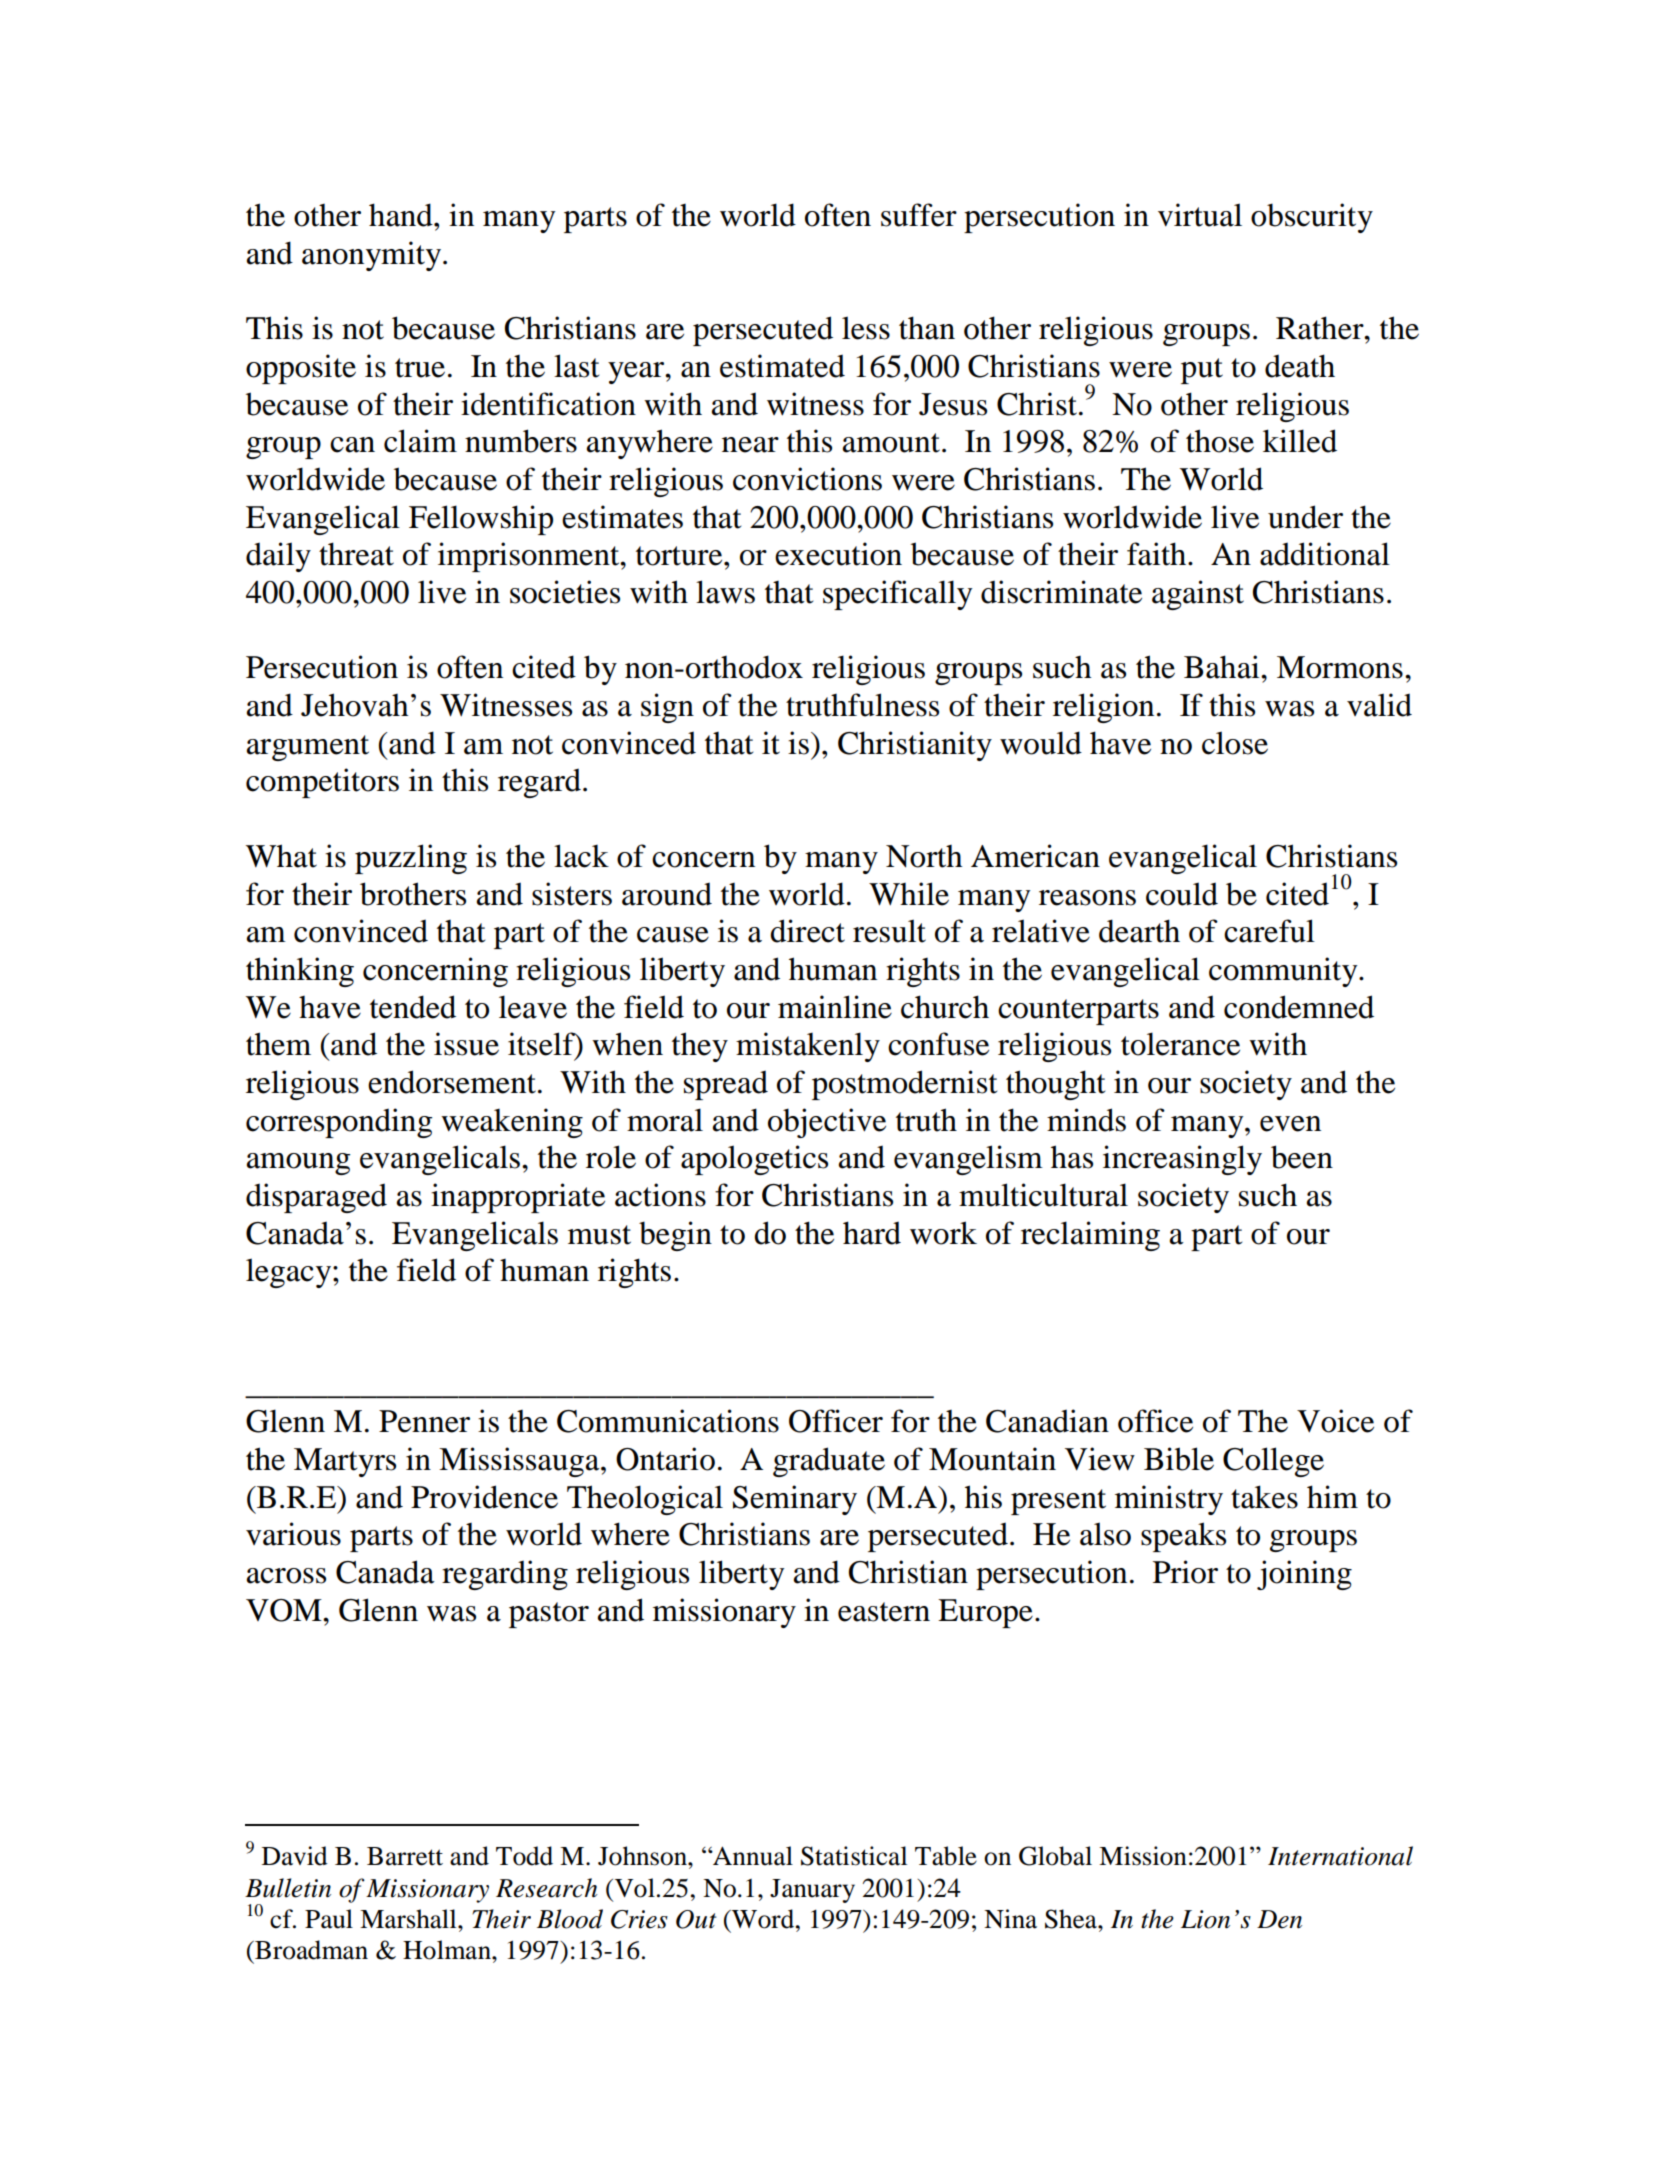 This screenshot has width=1671, height=2163. Describe the element at coordinates (812, 1891) in the screenshot. I see `January` at that location.
